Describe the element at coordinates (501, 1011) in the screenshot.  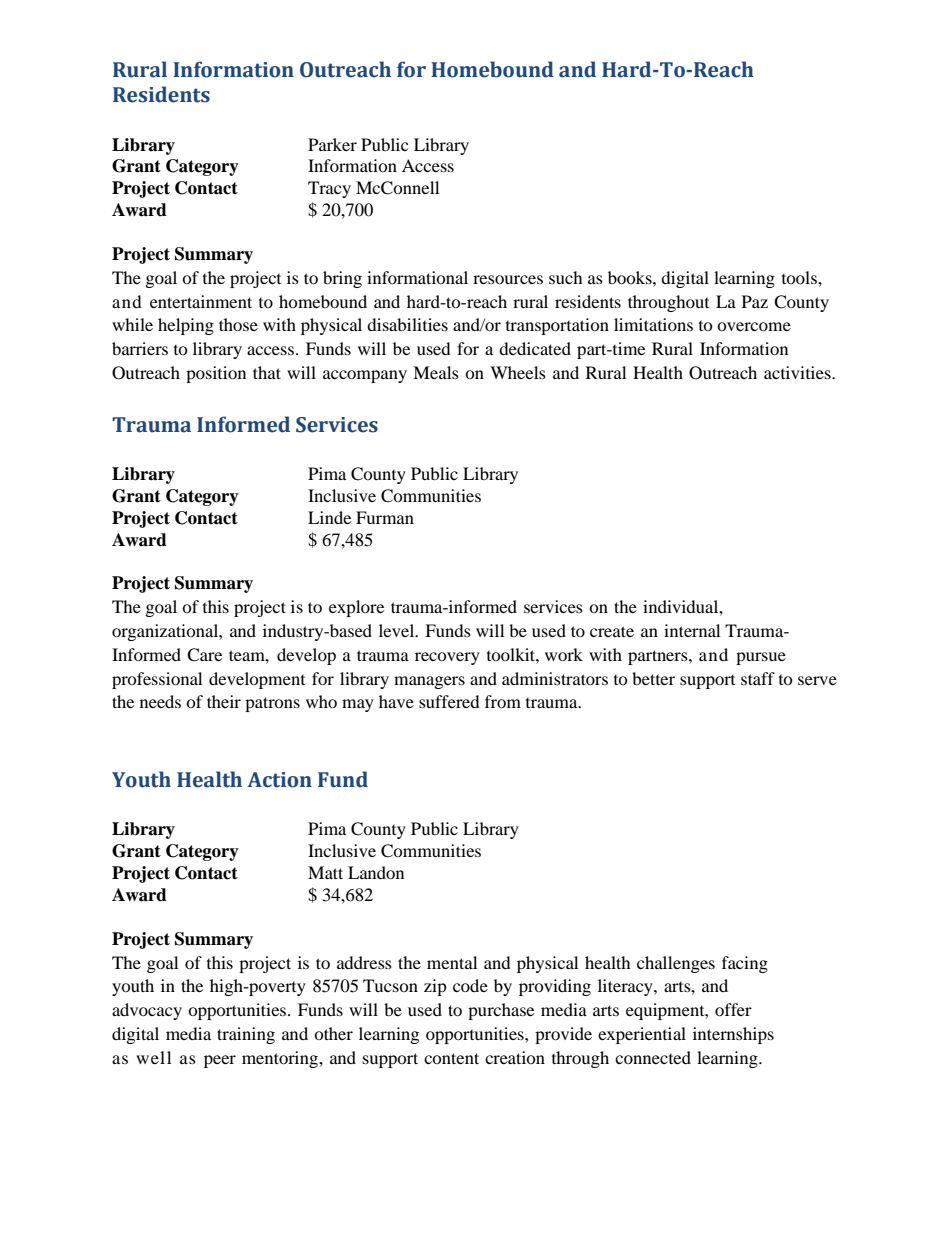
I see `purchase` at that location.
